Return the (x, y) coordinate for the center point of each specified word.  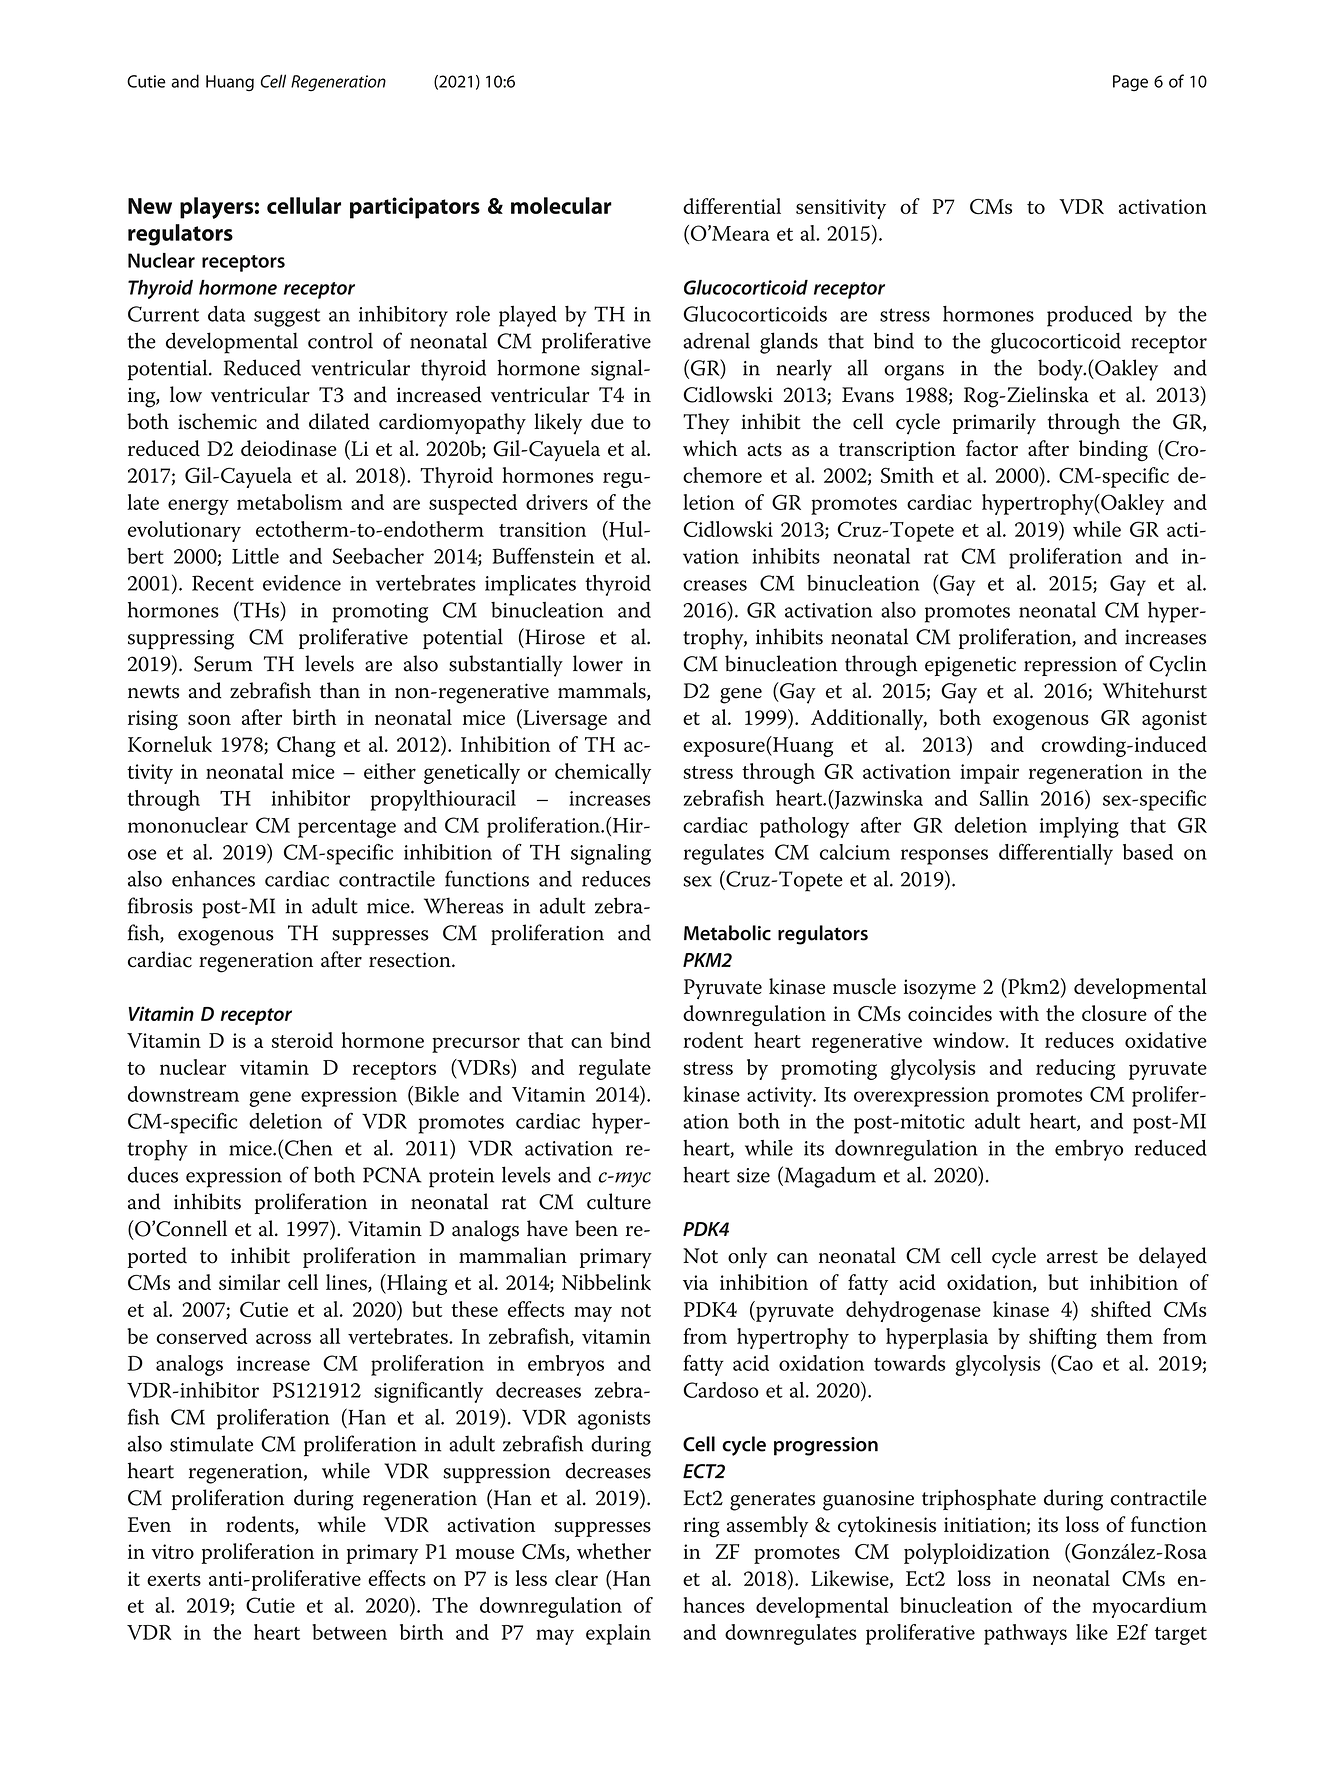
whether (614, 1551)
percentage (347, 829)
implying (1079, 827)
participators (415, 208)
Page (1130, 83)
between (349, 1632)
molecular (561, 205)
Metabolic (727, 933)
